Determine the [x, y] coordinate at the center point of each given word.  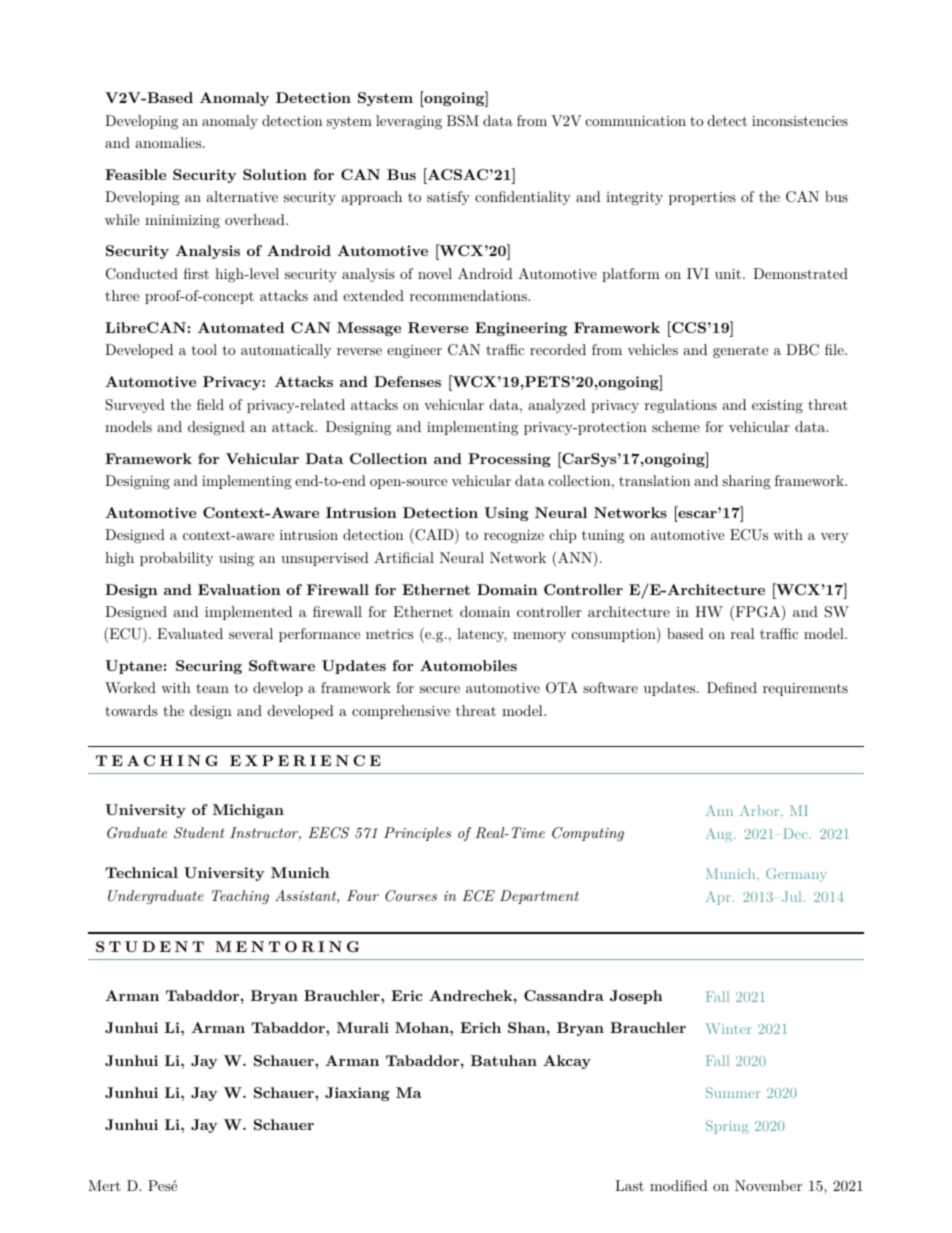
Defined [732, 687]
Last [629, 1185]
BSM [463, 121]
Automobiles [468, 665]
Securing [209, 667]
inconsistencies [800, 121]
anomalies [170, 142]
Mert [104, 1185]
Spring [727, 1127]
